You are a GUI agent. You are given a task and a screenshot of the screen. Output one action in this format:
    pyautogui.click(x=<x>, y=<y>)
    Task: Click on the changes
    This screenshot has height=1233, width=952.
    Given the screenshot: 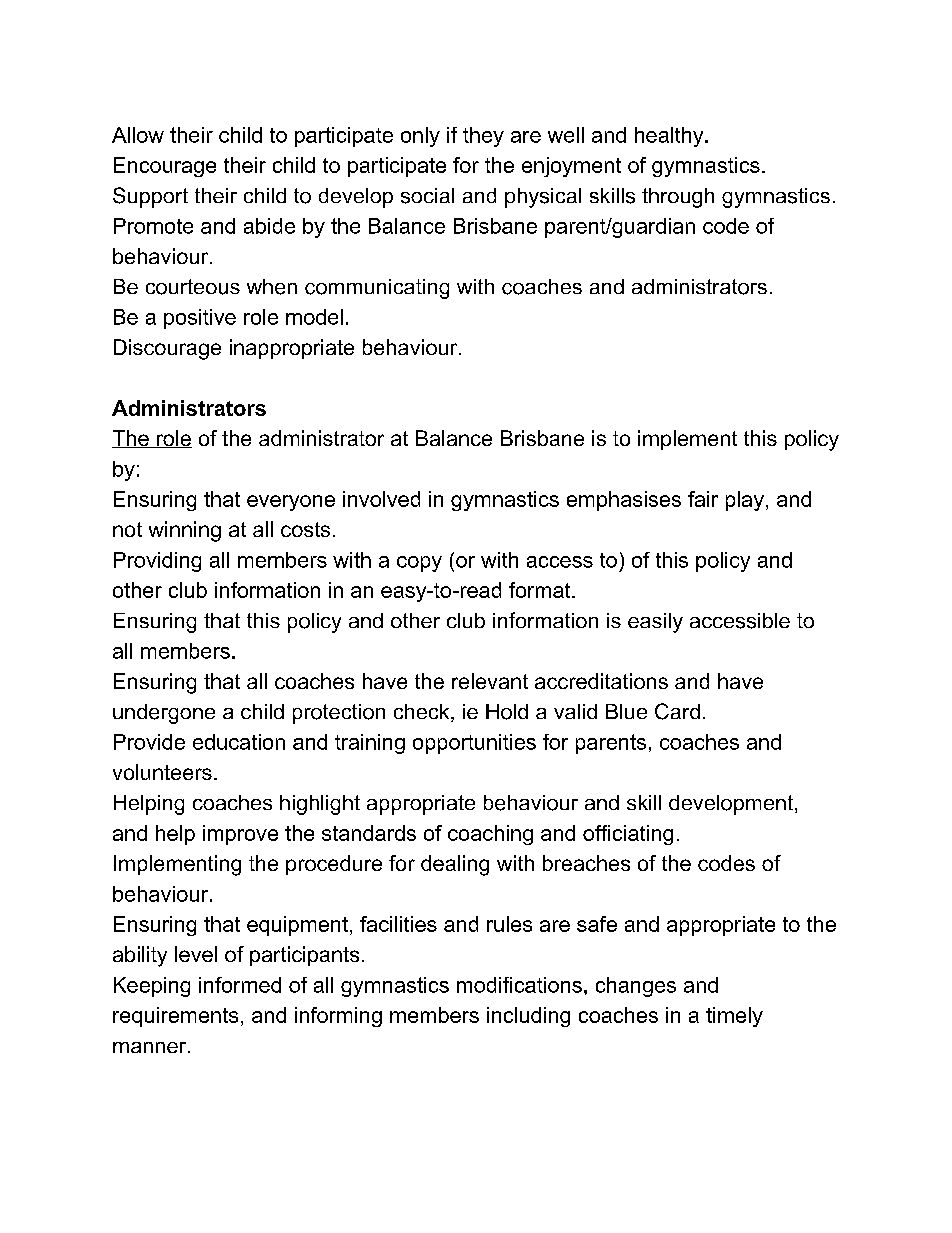 What is the action you would take?
    pyautogui.click(x=636, y=987)
